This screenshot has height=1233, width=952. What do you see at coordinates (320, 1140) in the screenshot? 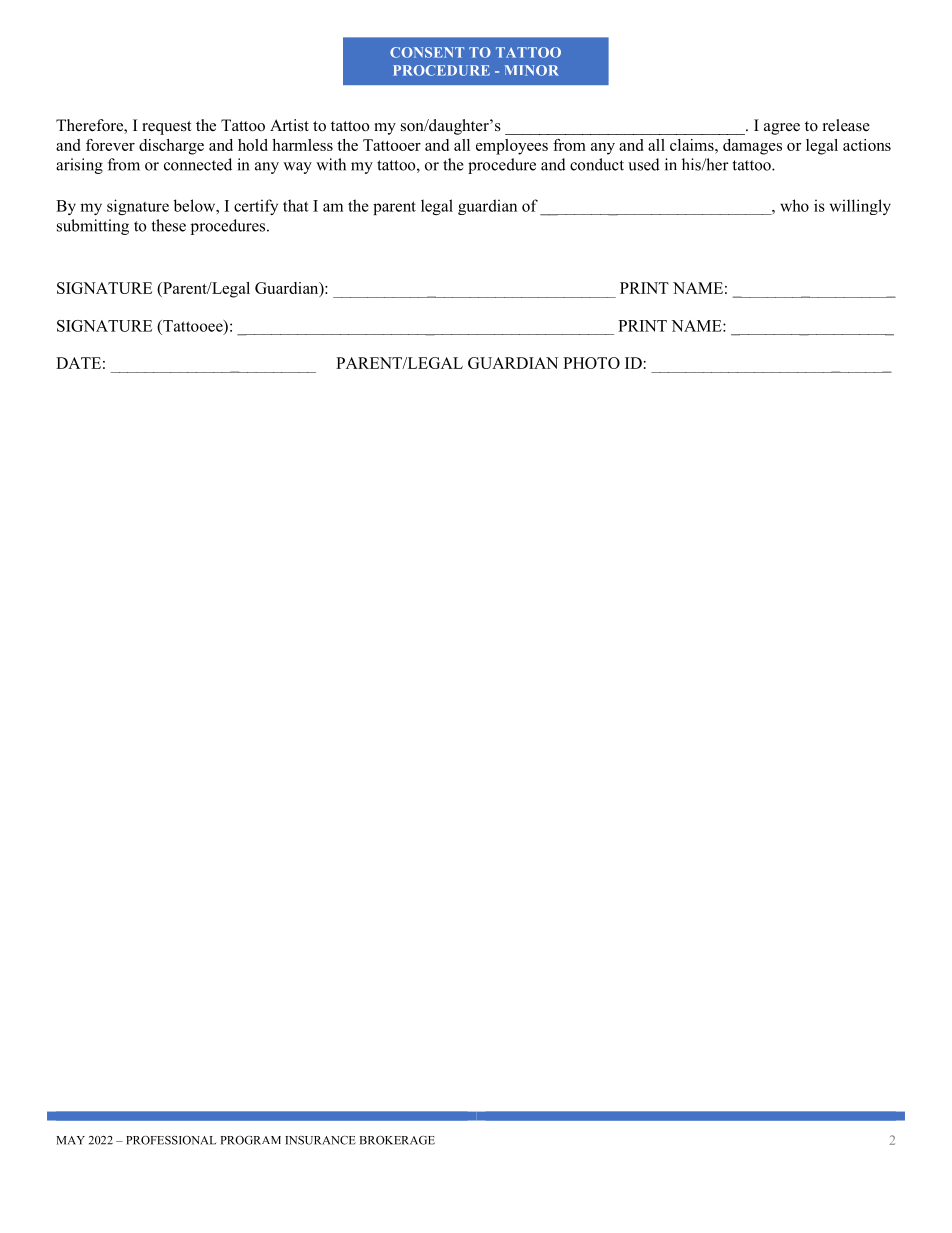
I see `INSURANCE` at bounding box center [320, 1140].
